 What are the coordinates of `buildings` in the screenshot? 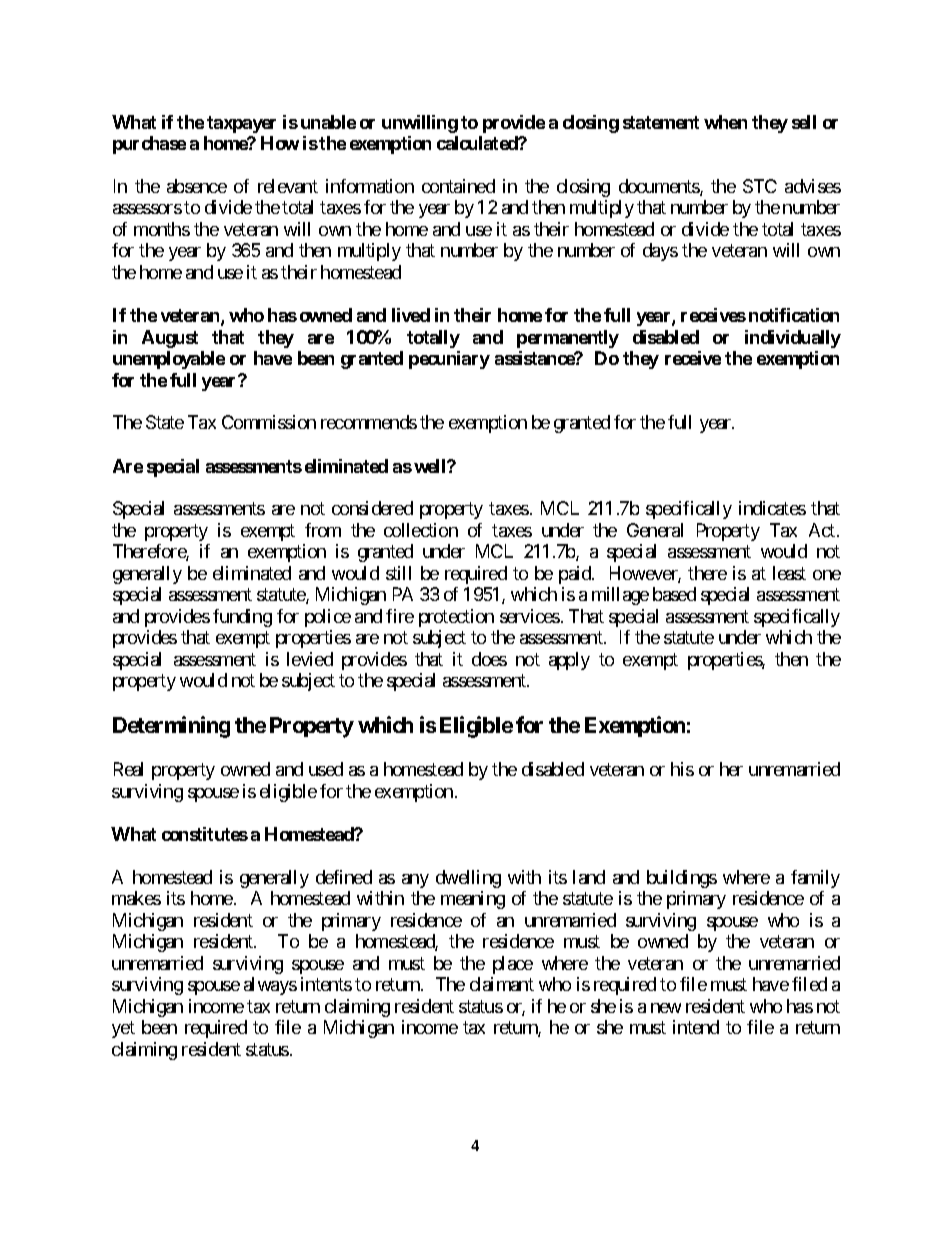 It's located at (682, 879).
